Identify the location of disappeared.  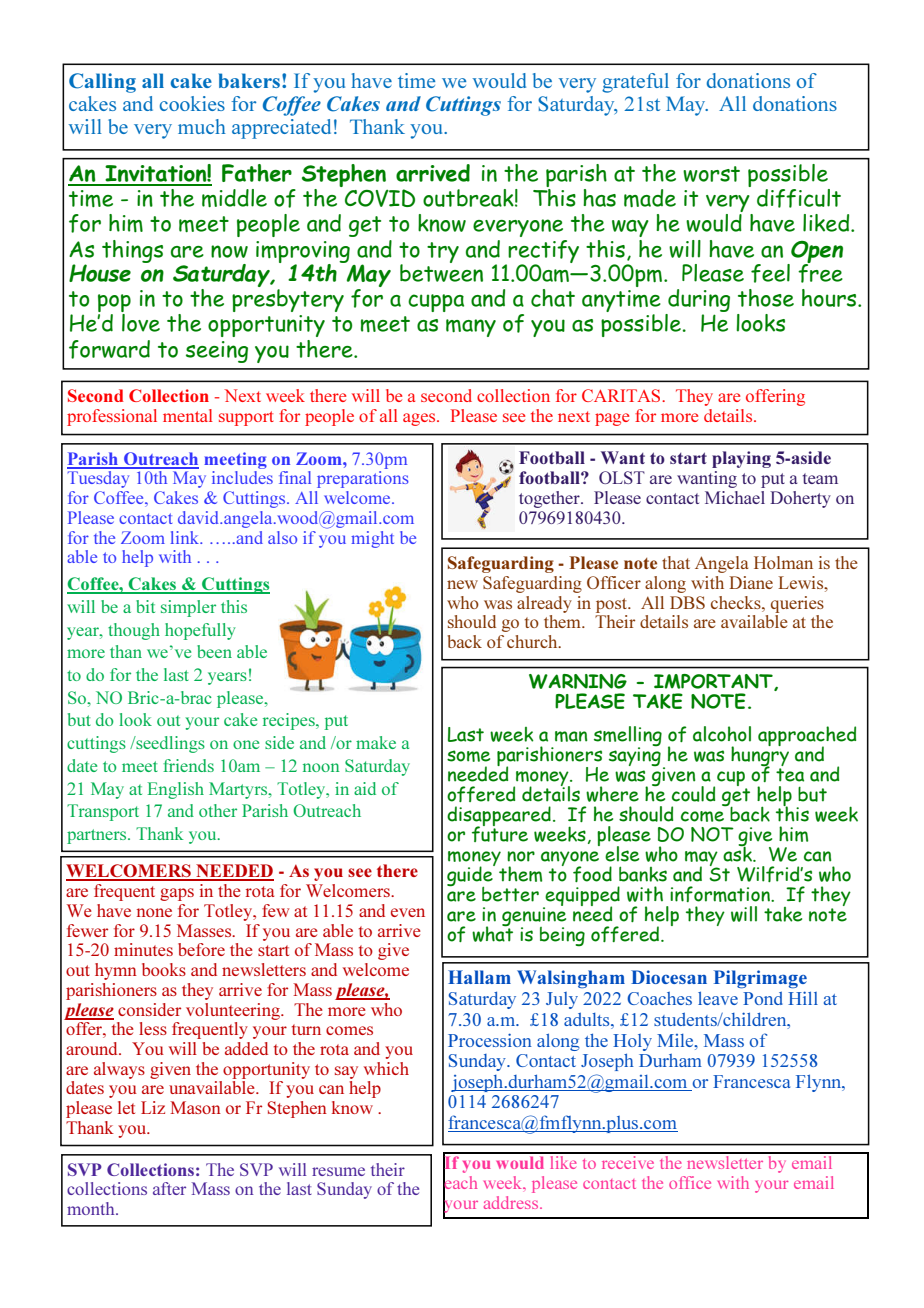
(499, 817).
